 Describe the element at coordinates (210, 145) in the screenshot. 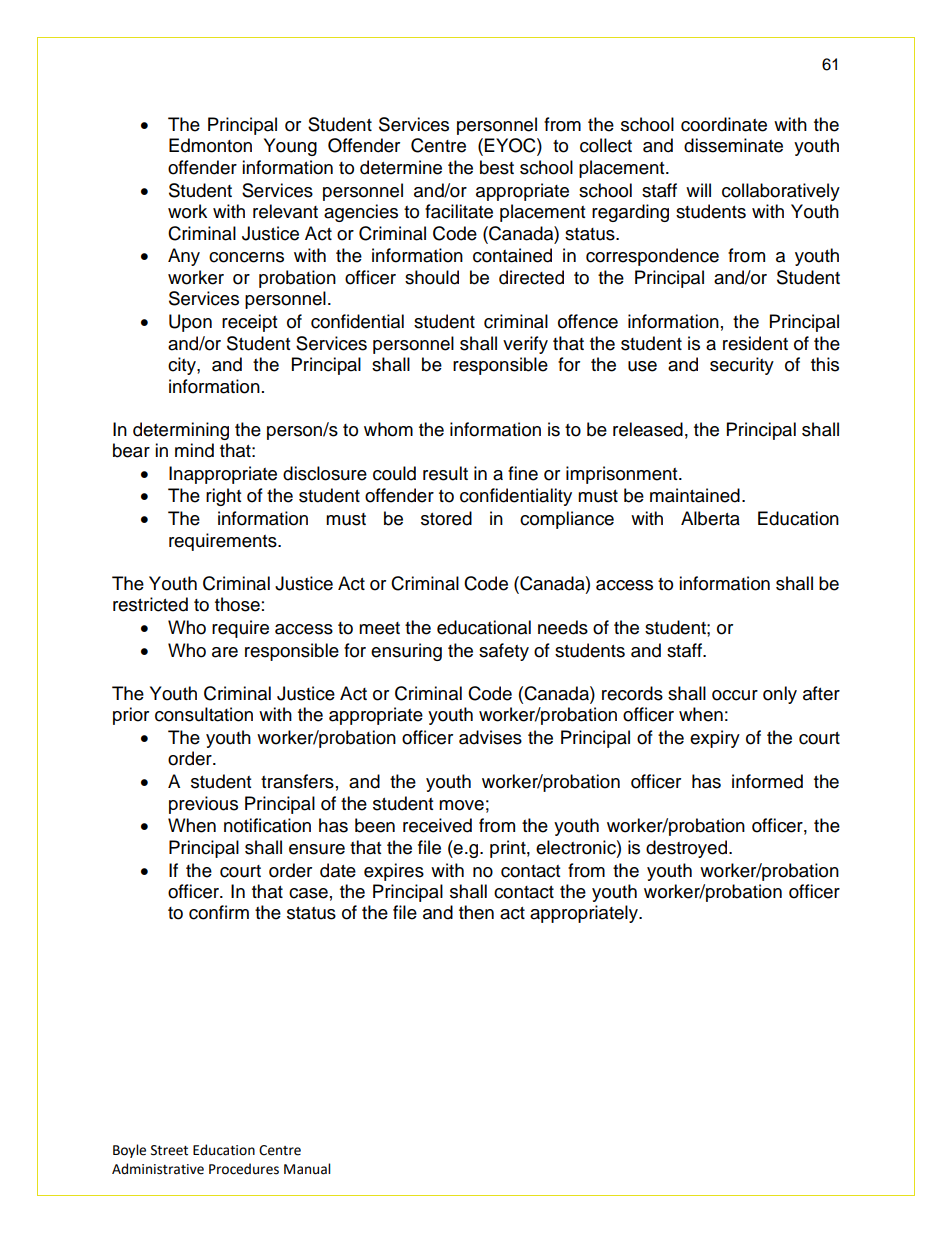

I see `Edmonton` at that location.
